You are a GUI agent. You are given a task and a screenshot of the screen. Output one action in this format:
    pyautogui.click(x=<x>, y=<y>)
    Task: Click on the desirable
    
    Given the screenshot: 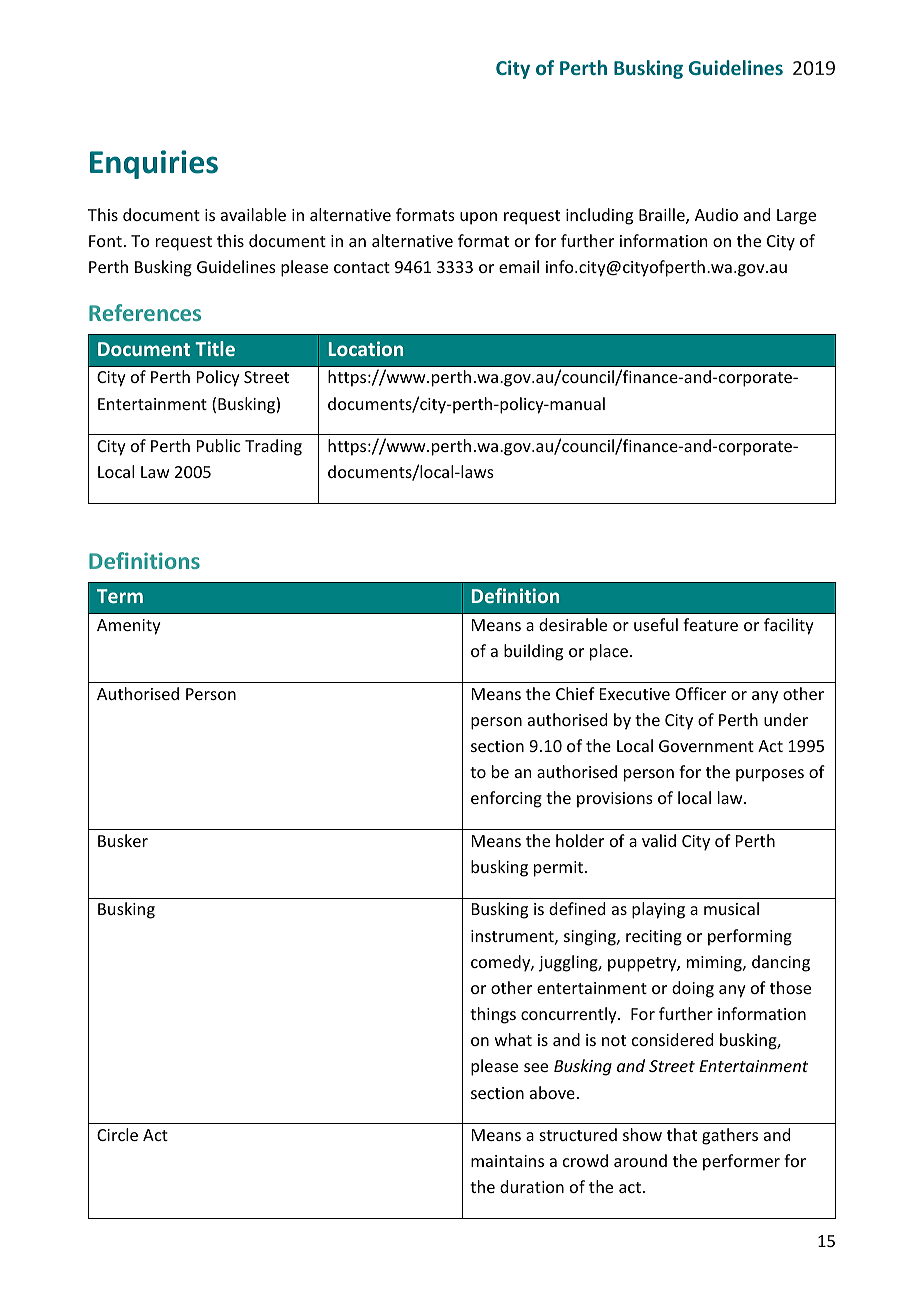 What is the action you would take?
    pyautogui.click(x=573, y=624)
